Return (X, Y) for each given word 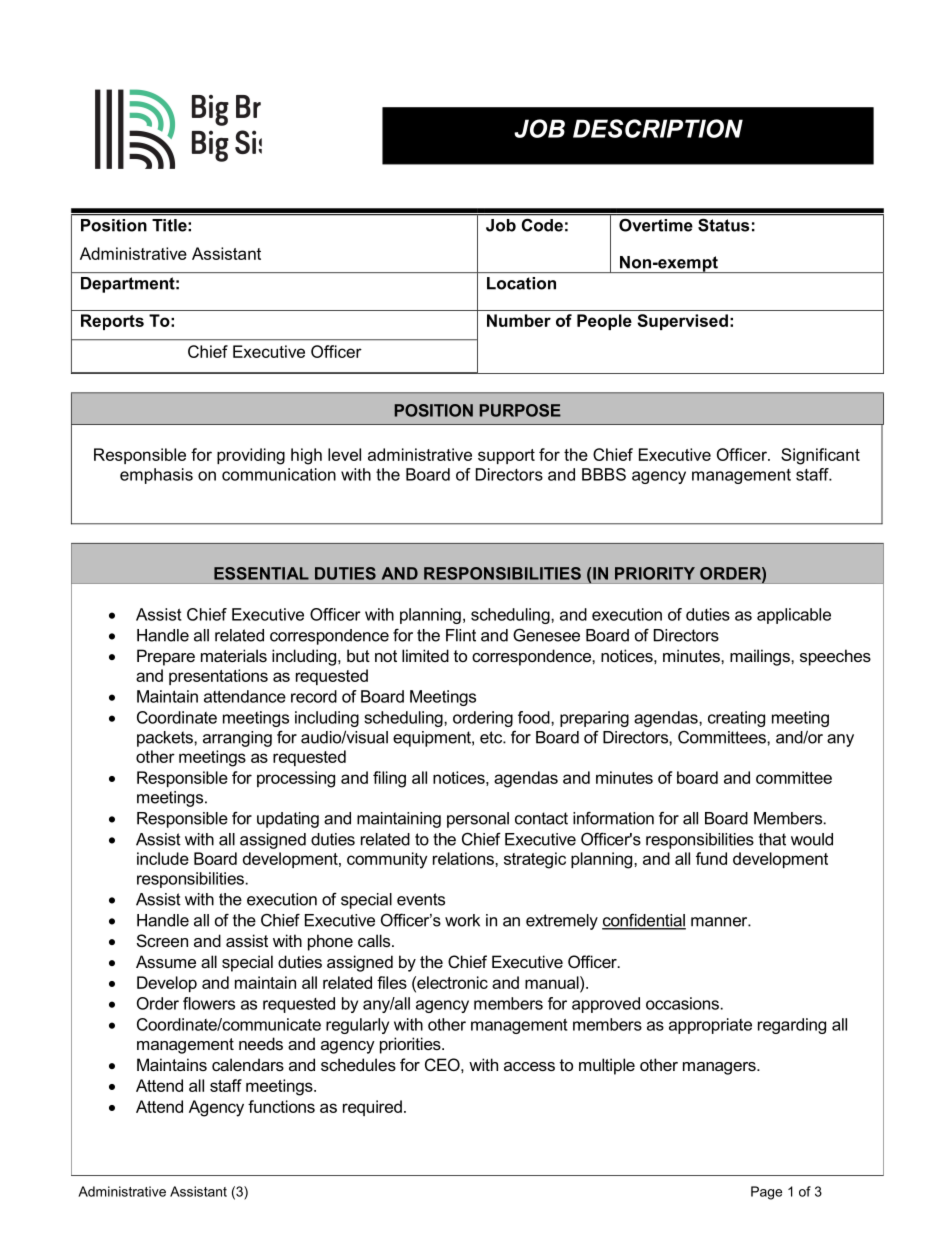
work (462, 920)
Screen (162, 940)
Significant (820, 456)
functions (281, 1106)
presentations (218, 677)
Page (766, 1193)
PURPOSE (520, 410)
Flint (461, 635)
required (372, 1108)
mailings (761, 657)
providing (251, 456)
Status (723, 225)
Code (542, 225)
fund (711, 858)
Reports (112, 322)
